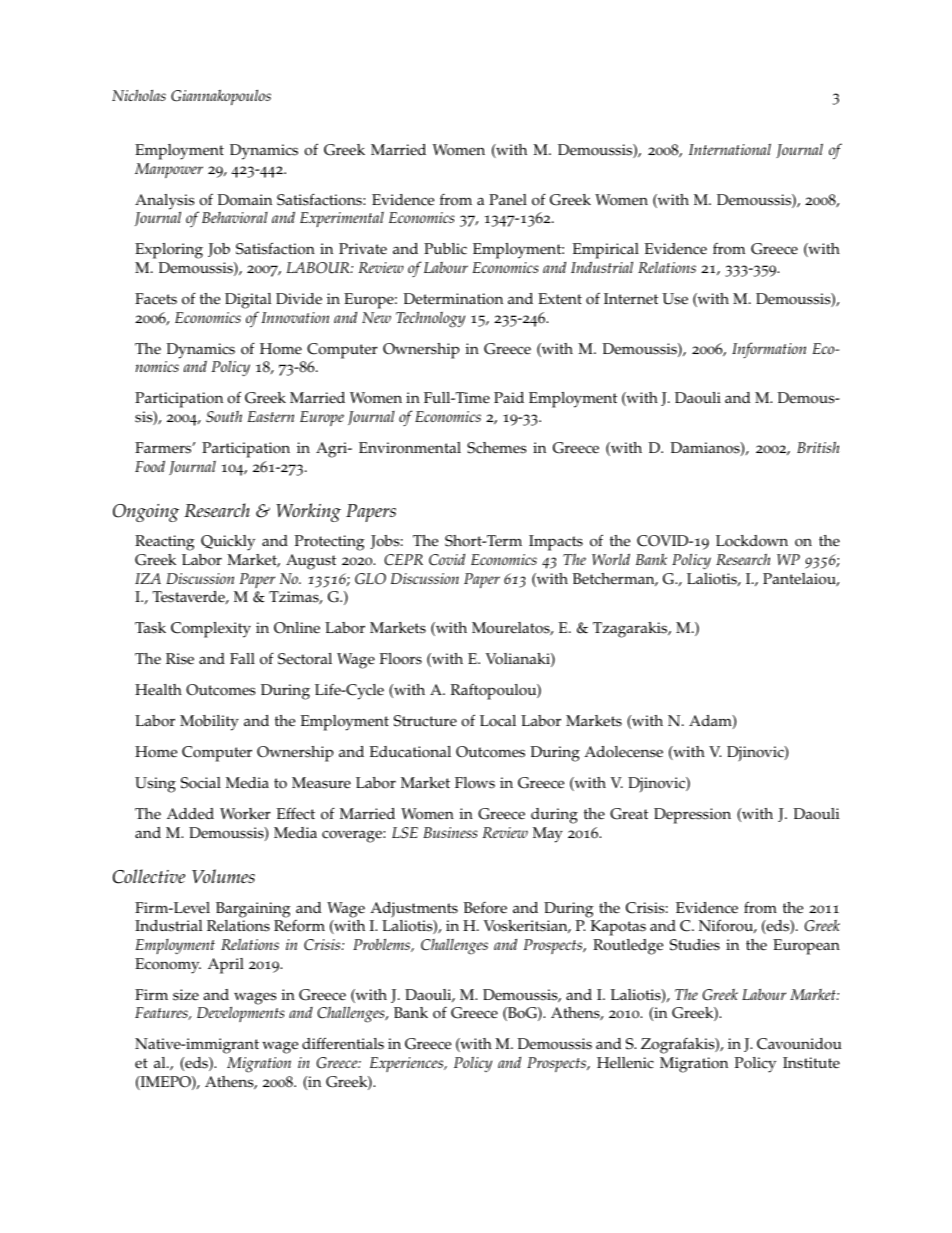 This page has width=952, height=1233. What do you see at coordinates (730, 149) in the page?
I see `International` at bounding box center [730, 149].
